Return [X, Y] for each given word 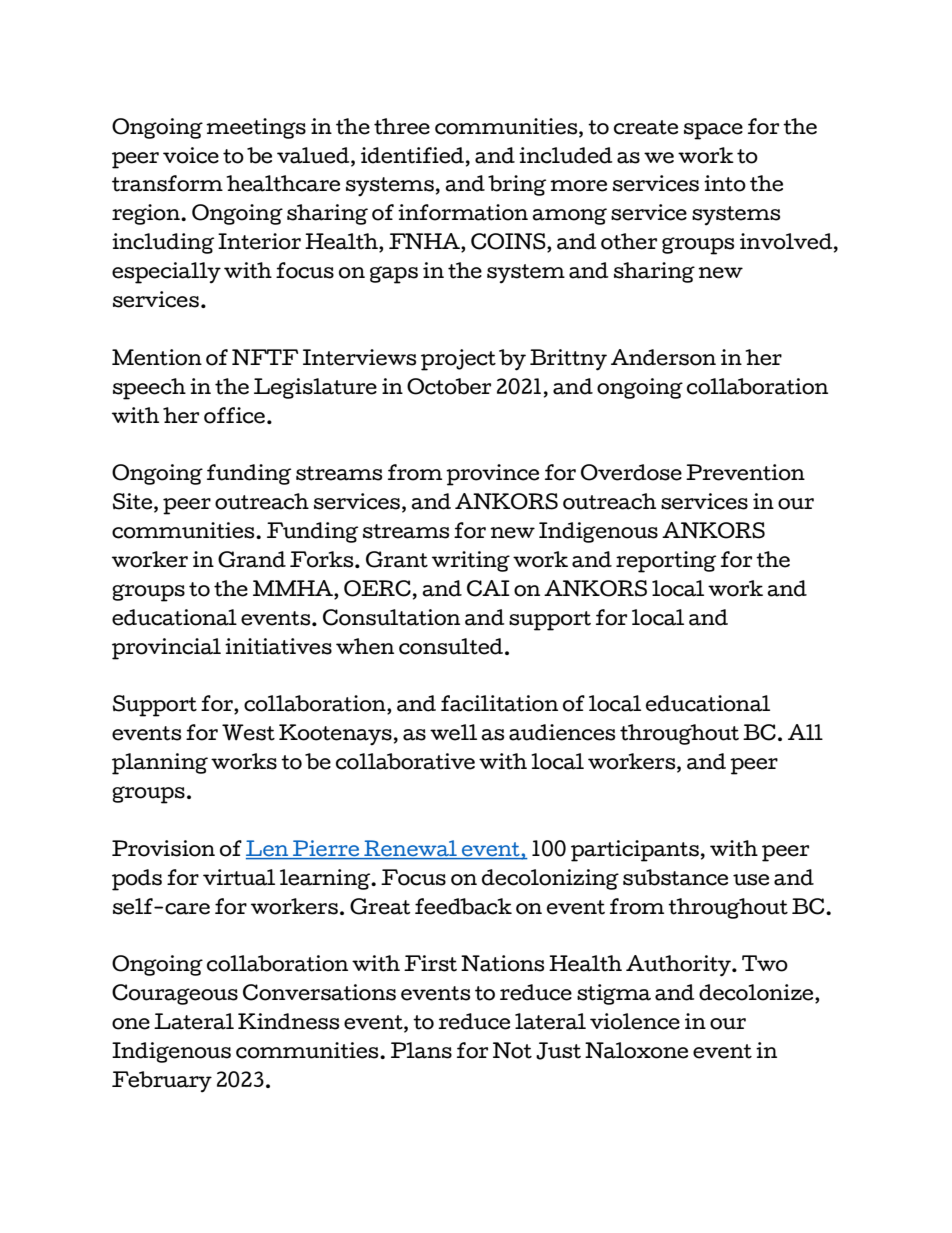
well [453, 732]
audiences [562, 732]
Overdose [631, 472]
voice [191, 155]
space [713, 131]
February [162, 1082]
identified [414, 155]
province [492, 475]
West [248, 732]
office [234, 415]
